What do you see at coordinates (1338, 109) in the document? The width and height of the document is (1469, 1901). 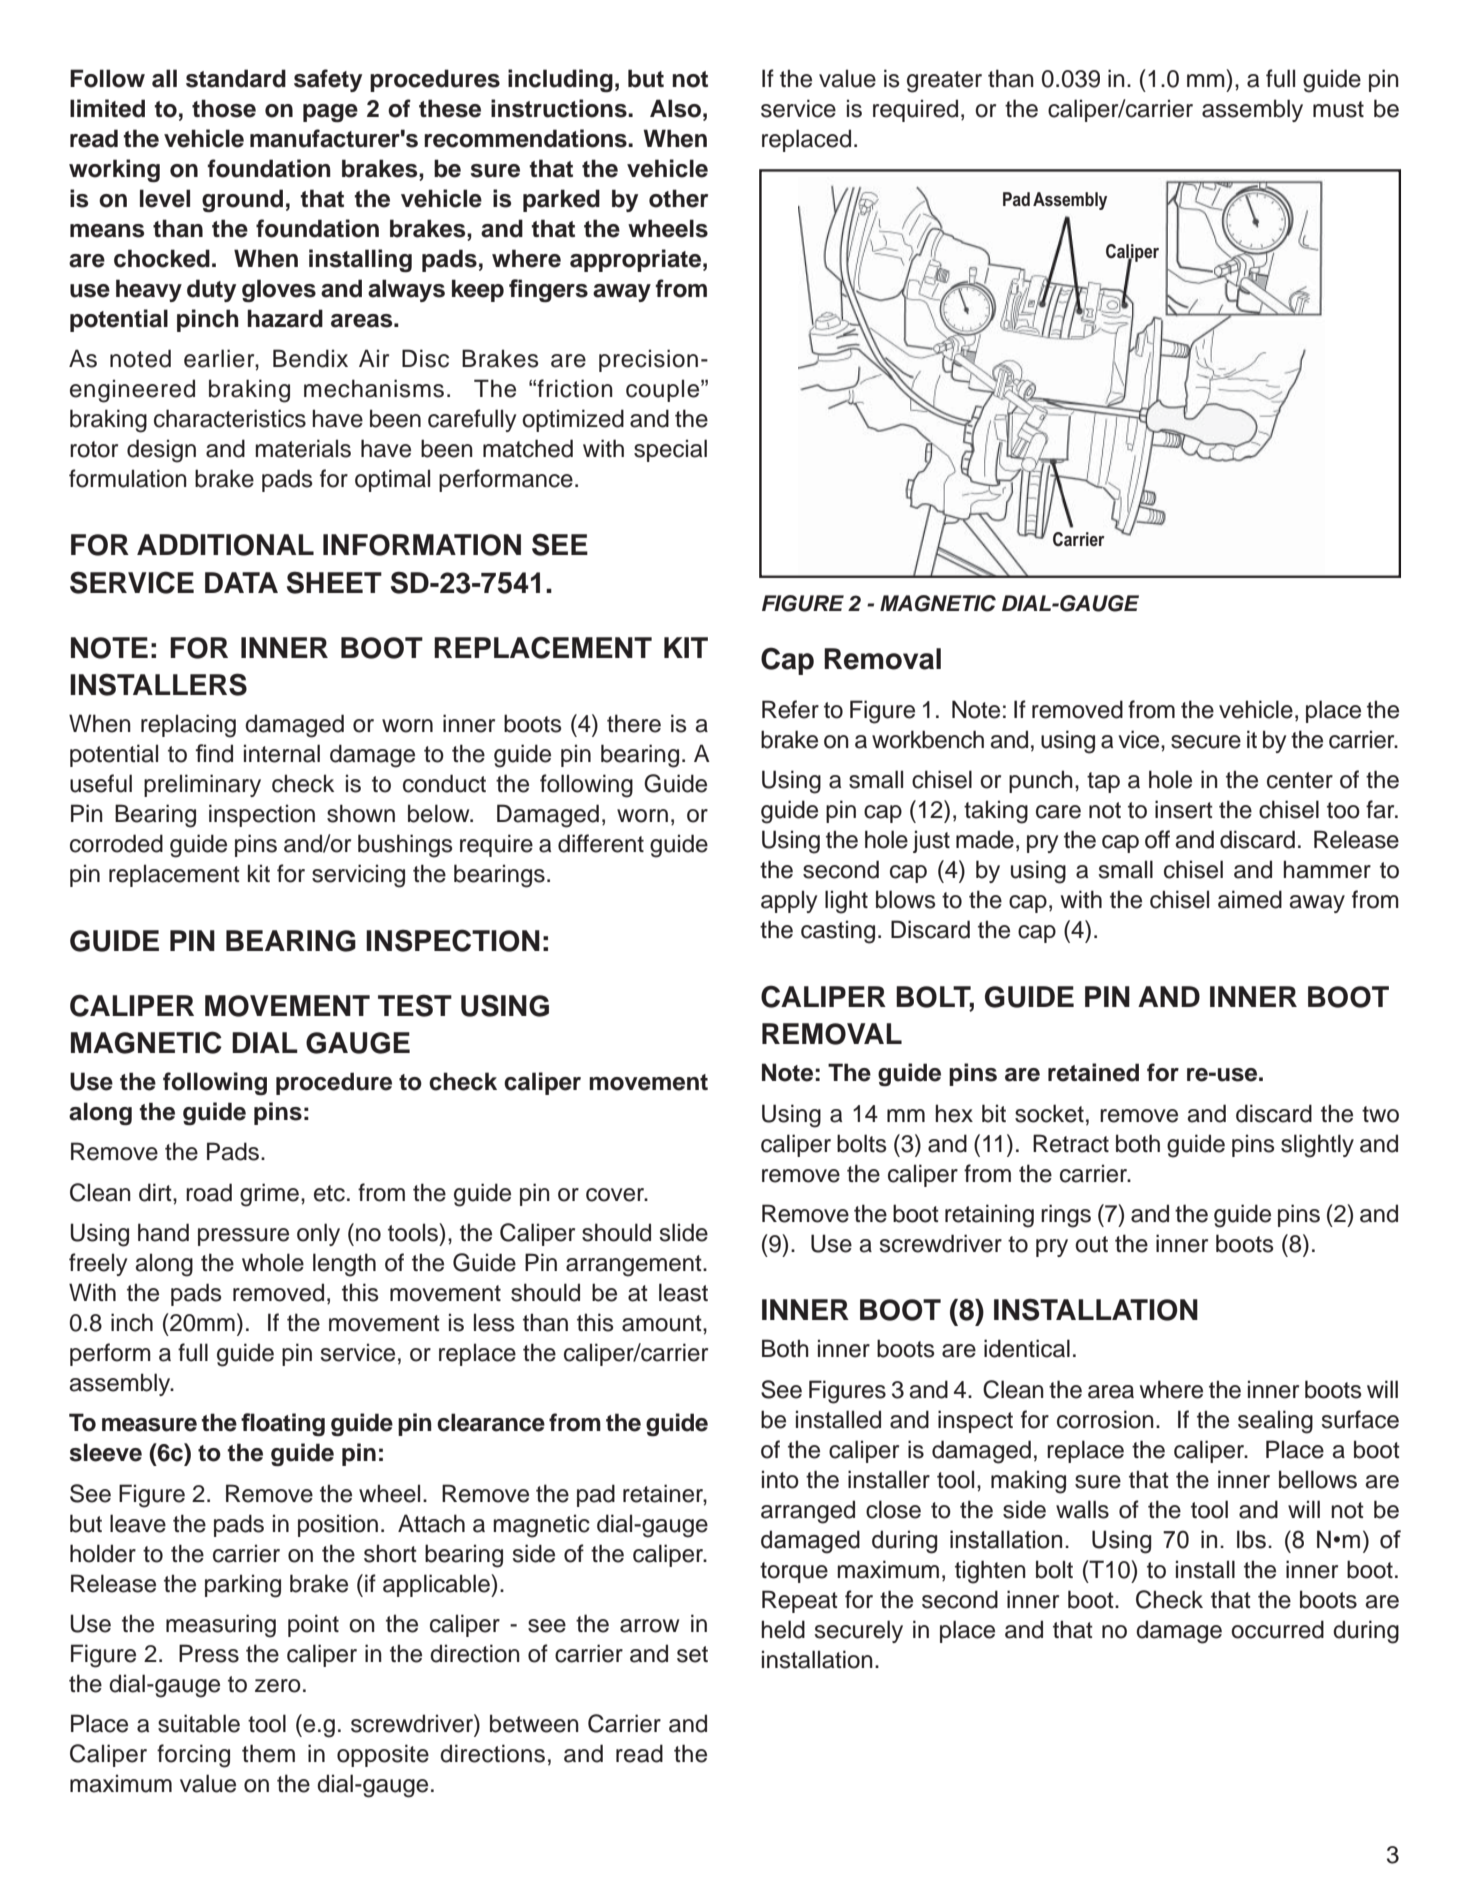 I see `must` at bounding box center [1338, 109].
